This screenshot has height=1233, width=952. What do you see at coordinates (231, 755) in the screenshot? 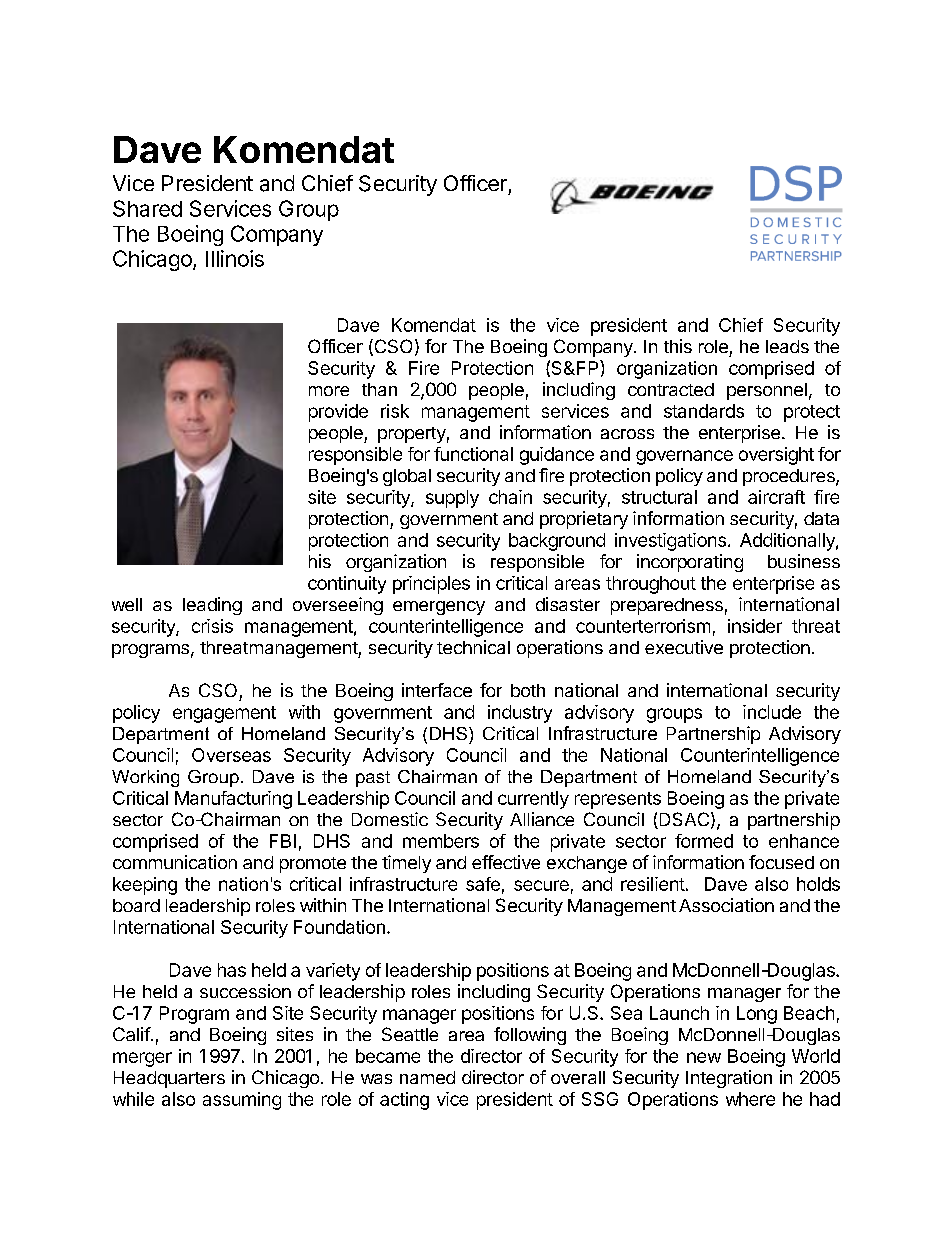
I see `Overseas` at bounding box center [231, 755].
